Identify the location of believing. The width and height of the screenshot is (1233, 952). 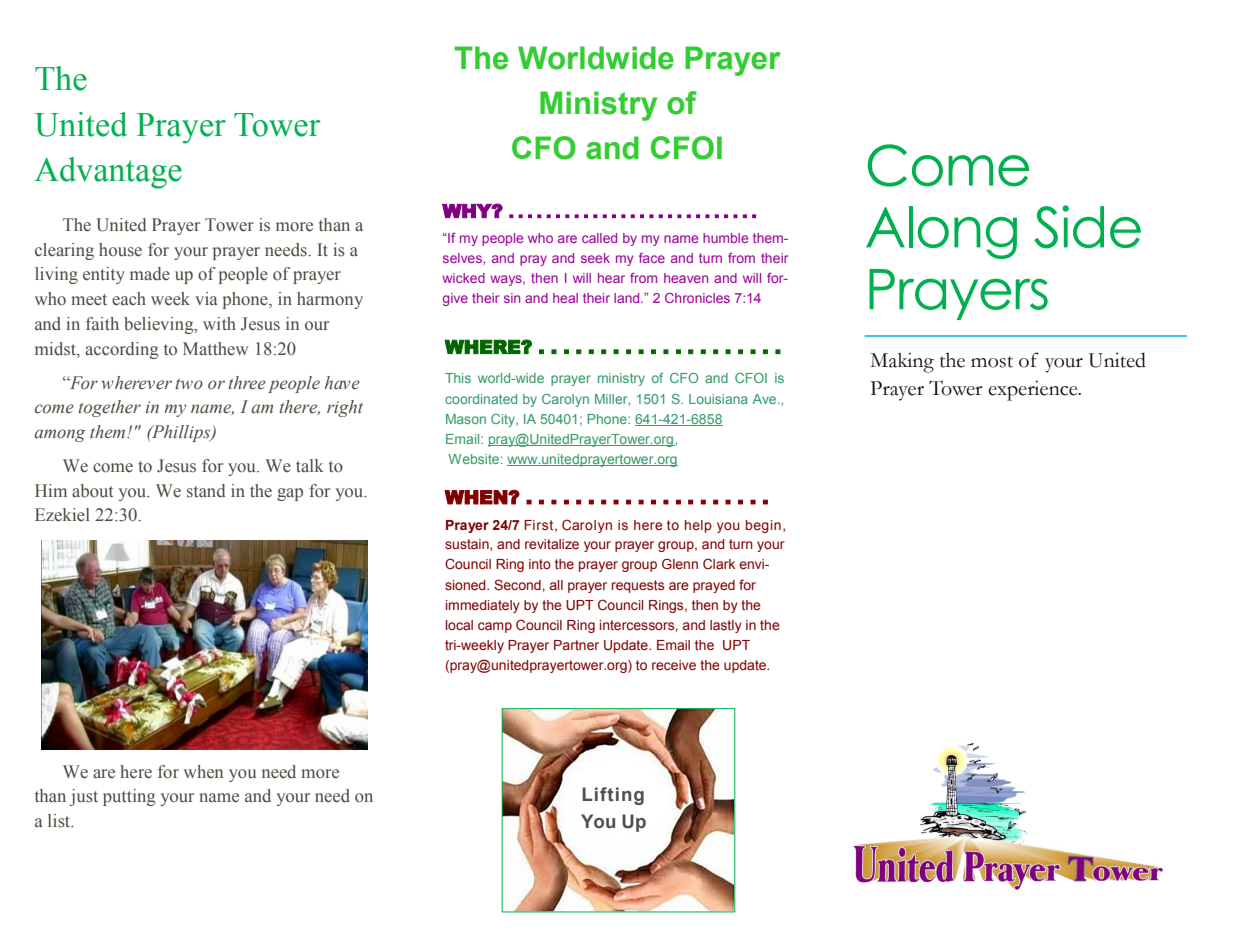
(160, 325).
